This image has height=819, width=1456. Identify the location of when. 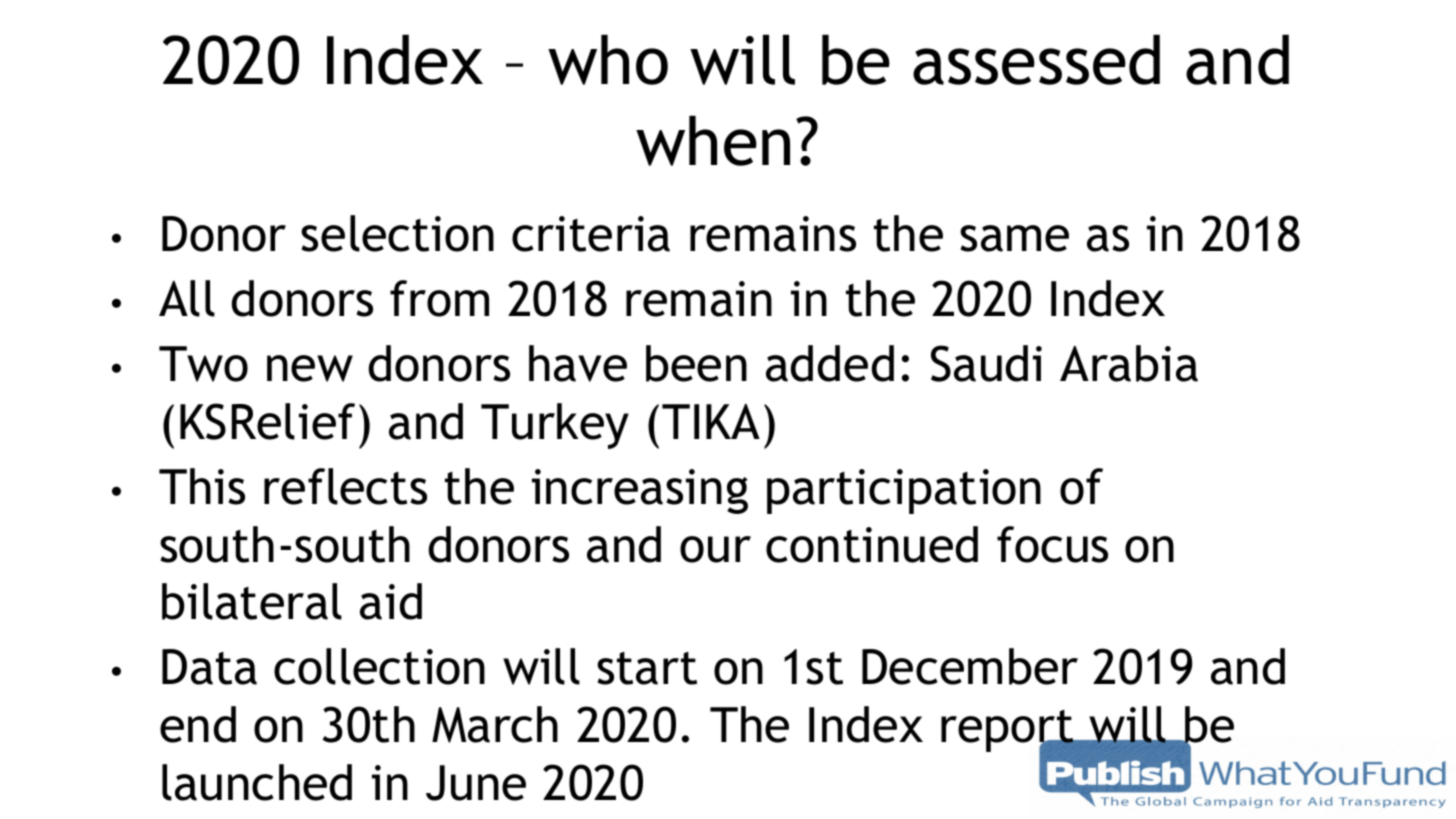
(713, 140).
